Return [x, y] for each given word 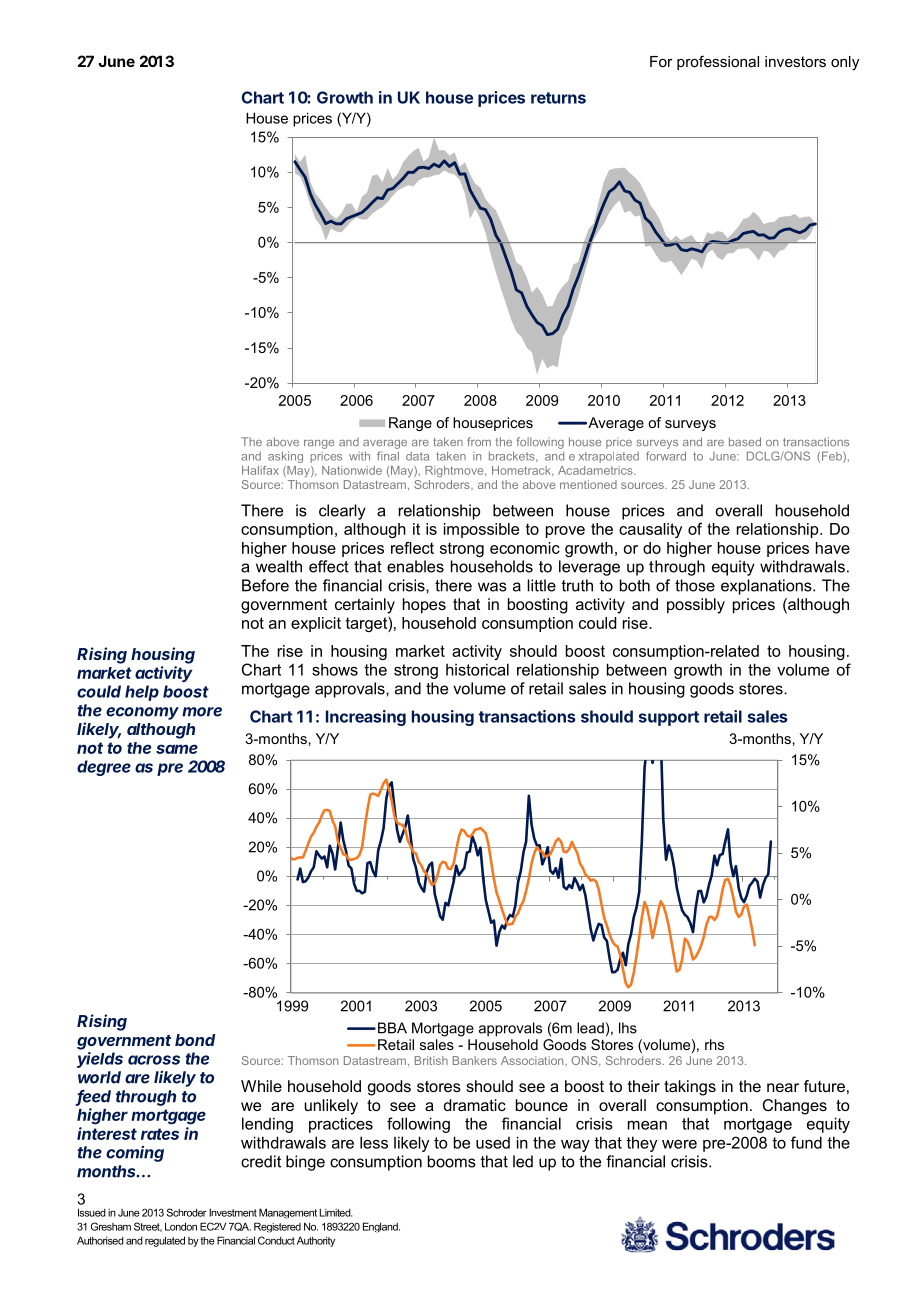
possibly [696, 606]
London [181, 1226]
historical [477, 669]
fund [806, 1142]
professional [718, 62]
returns [558, 98]
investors [795, 61]
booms [452, 1161]
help [142, 693]
